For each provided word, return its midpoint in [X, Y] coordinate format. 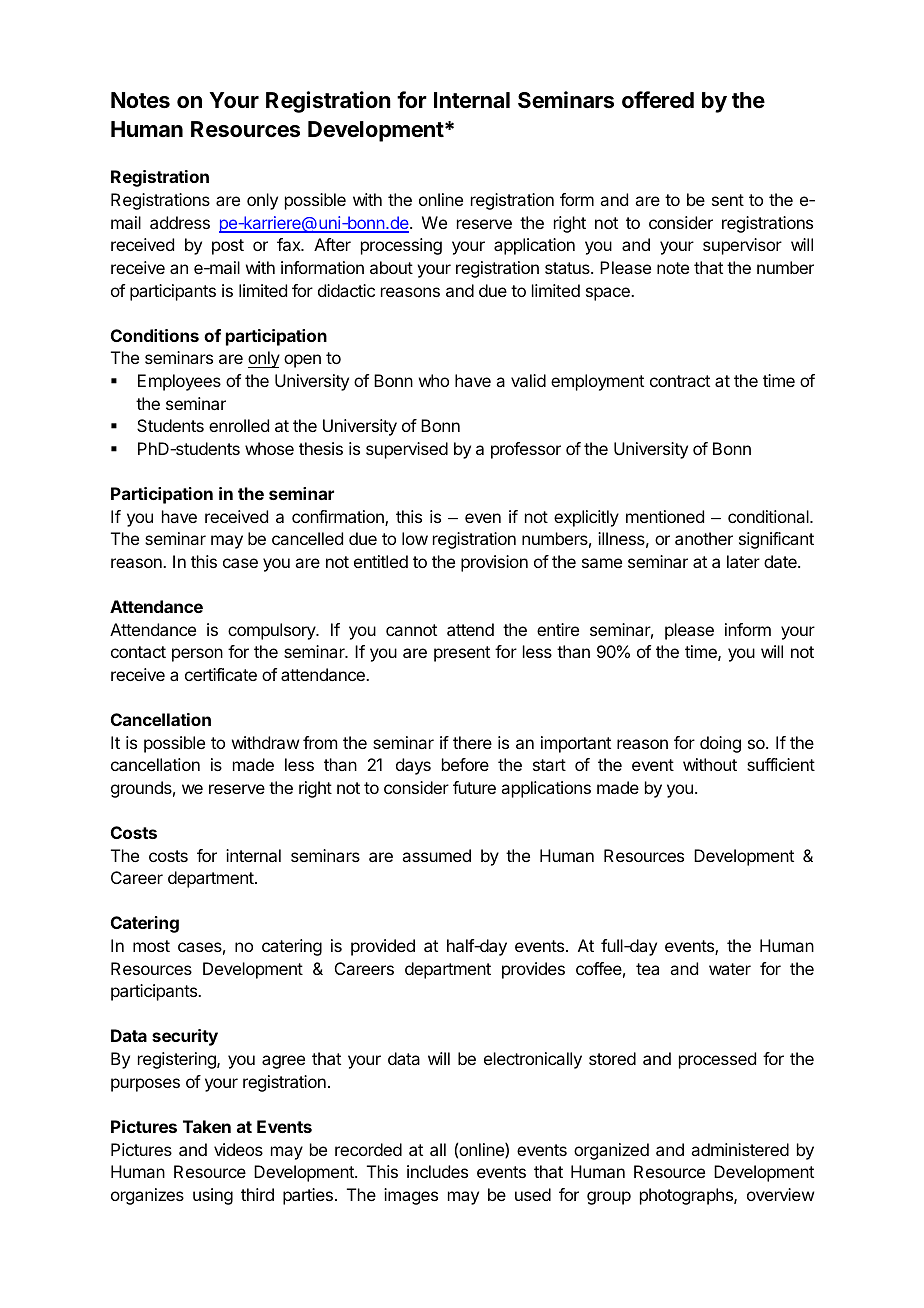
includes [437, 1171]
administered [740, 1149]
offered [658, 99]
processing [401, 246]
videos [238, 1149]
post [228, 247]
